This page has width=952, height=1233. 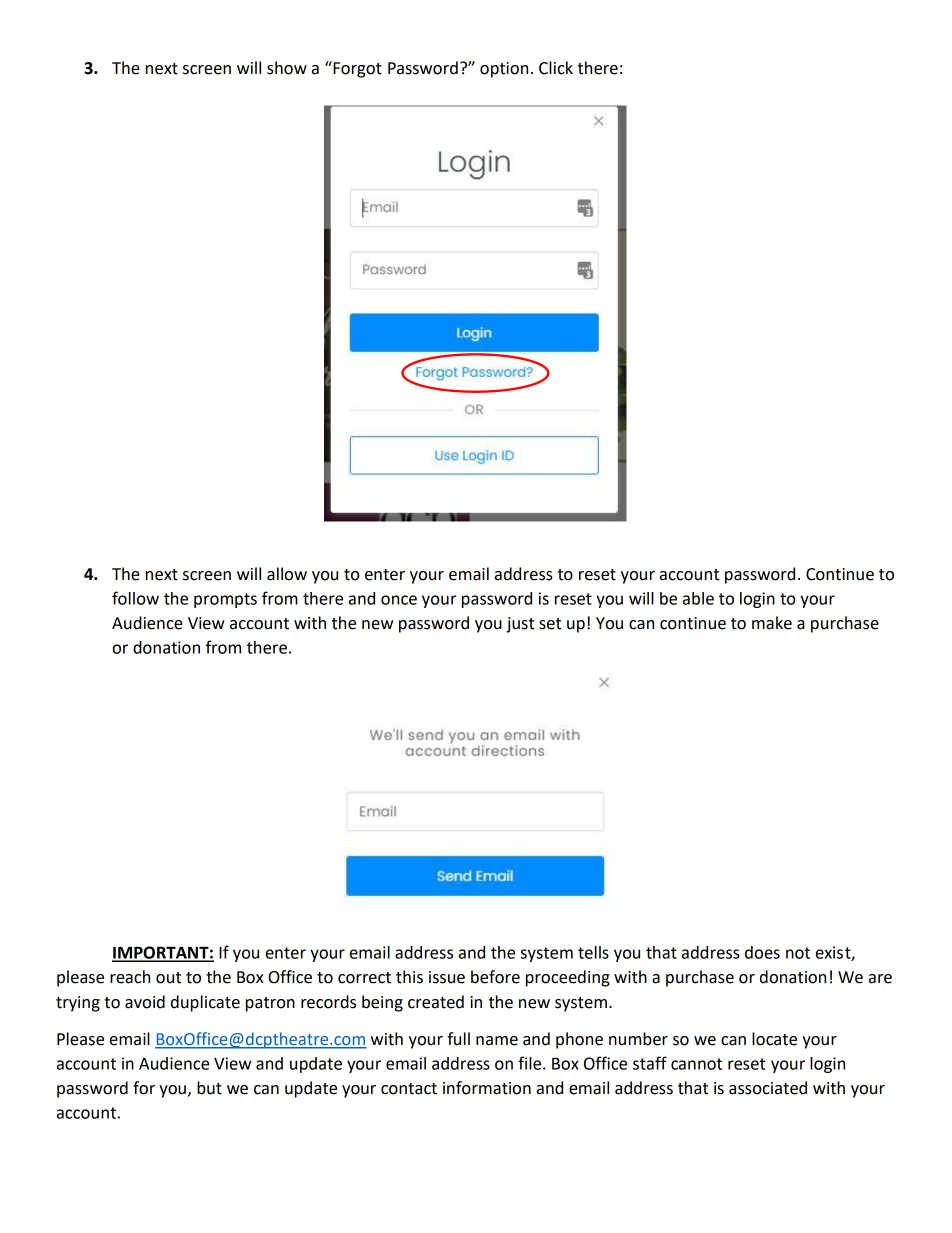 What do you see at coordinates (209, 1088) in the page?
I see `but` at bounding box center [209, 1088].
